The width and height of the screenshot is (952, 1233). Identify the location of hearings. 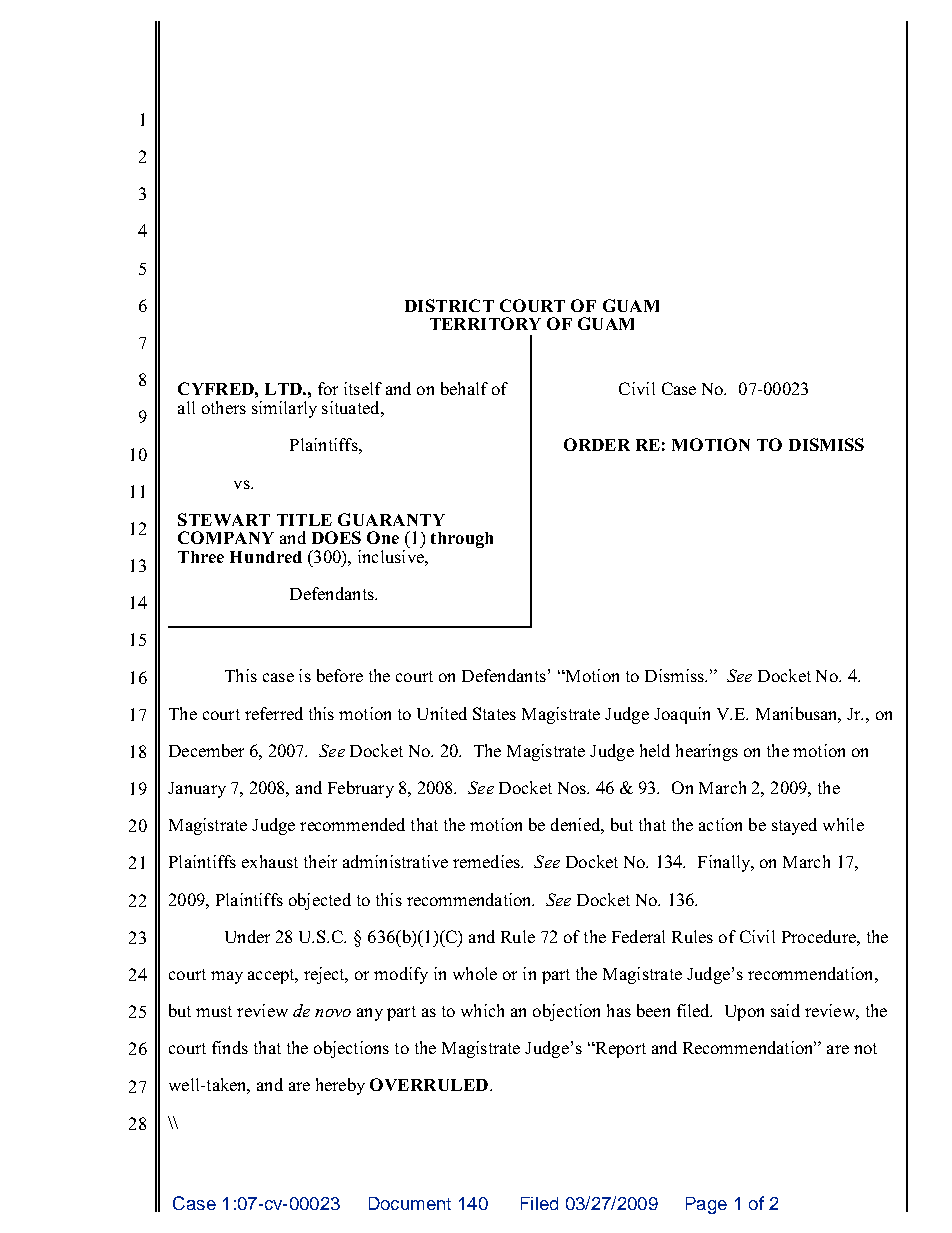
(707, 752).
